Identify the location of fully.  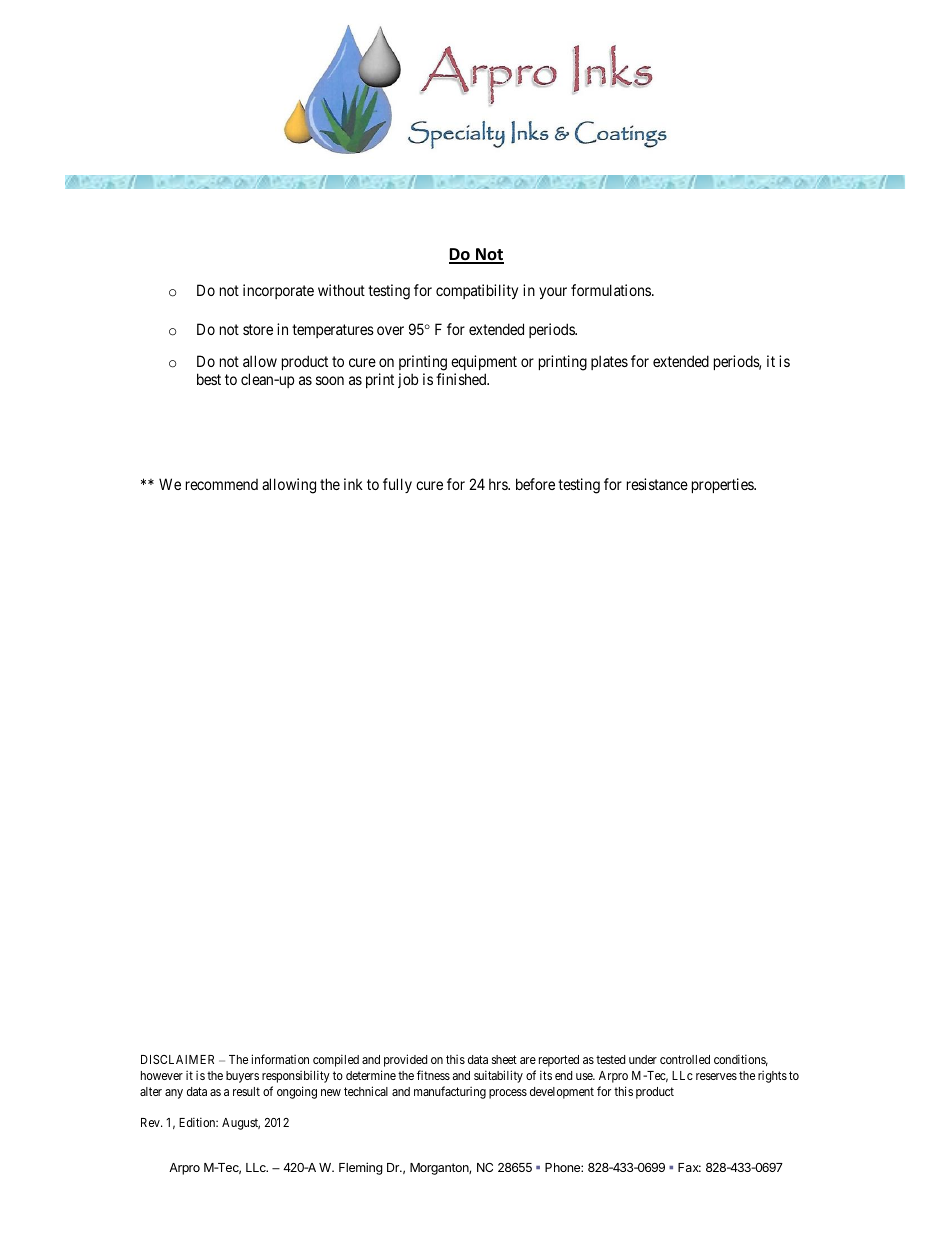
(397, 485).
